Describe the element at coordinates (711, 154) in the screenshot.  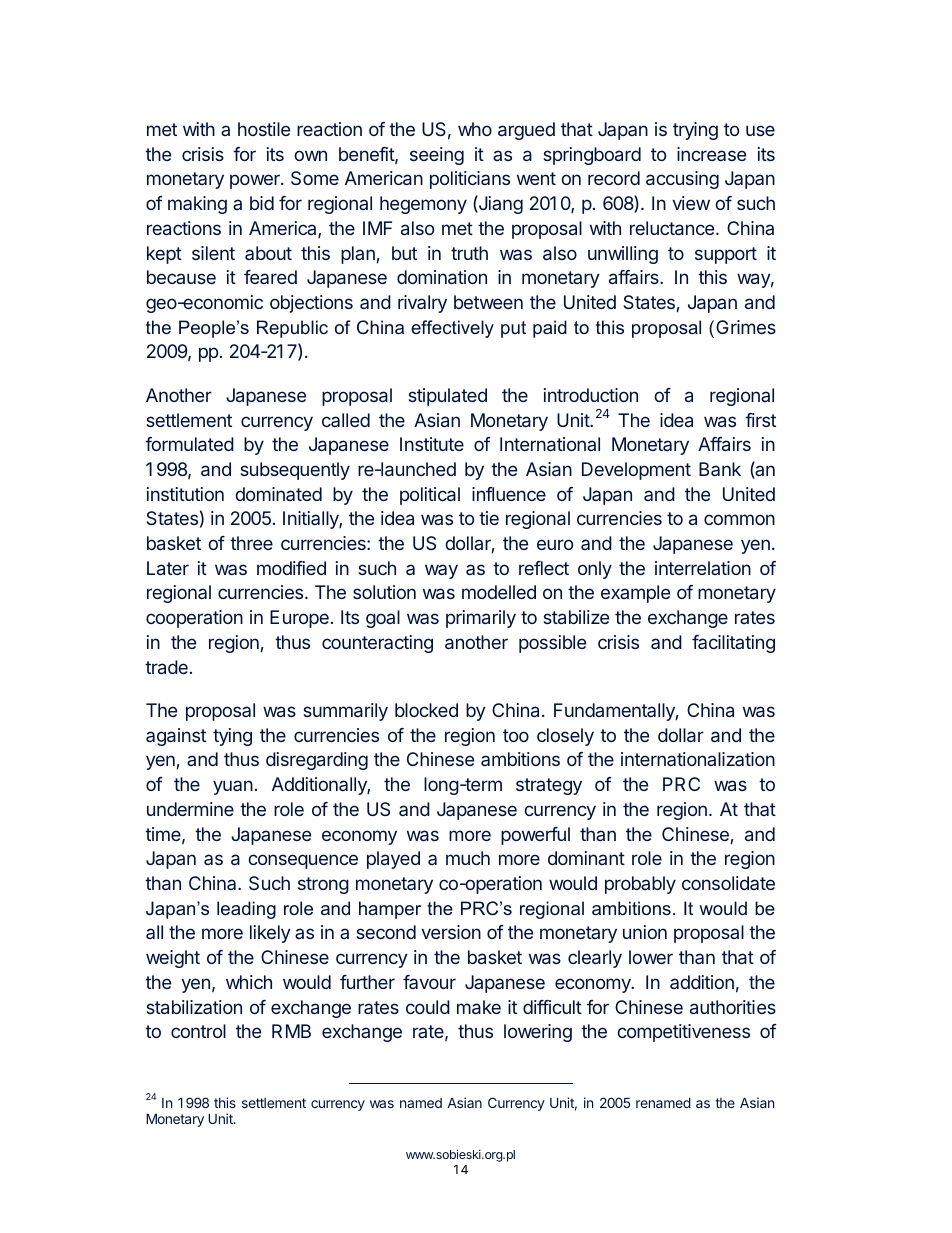
I see `increase` at that location.
